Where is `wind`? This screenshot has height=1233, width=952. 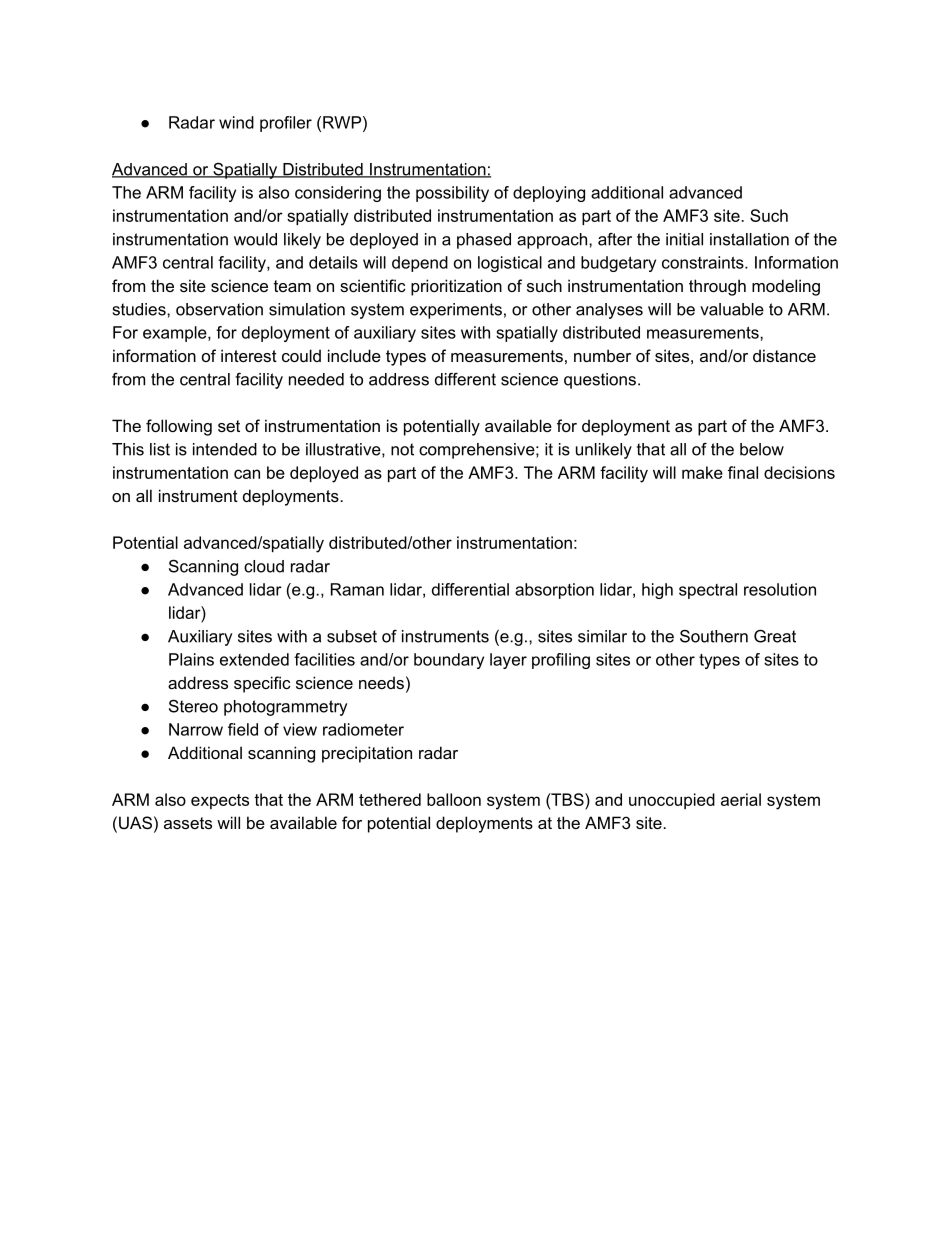
wind is located at coordinates (236, 122).
